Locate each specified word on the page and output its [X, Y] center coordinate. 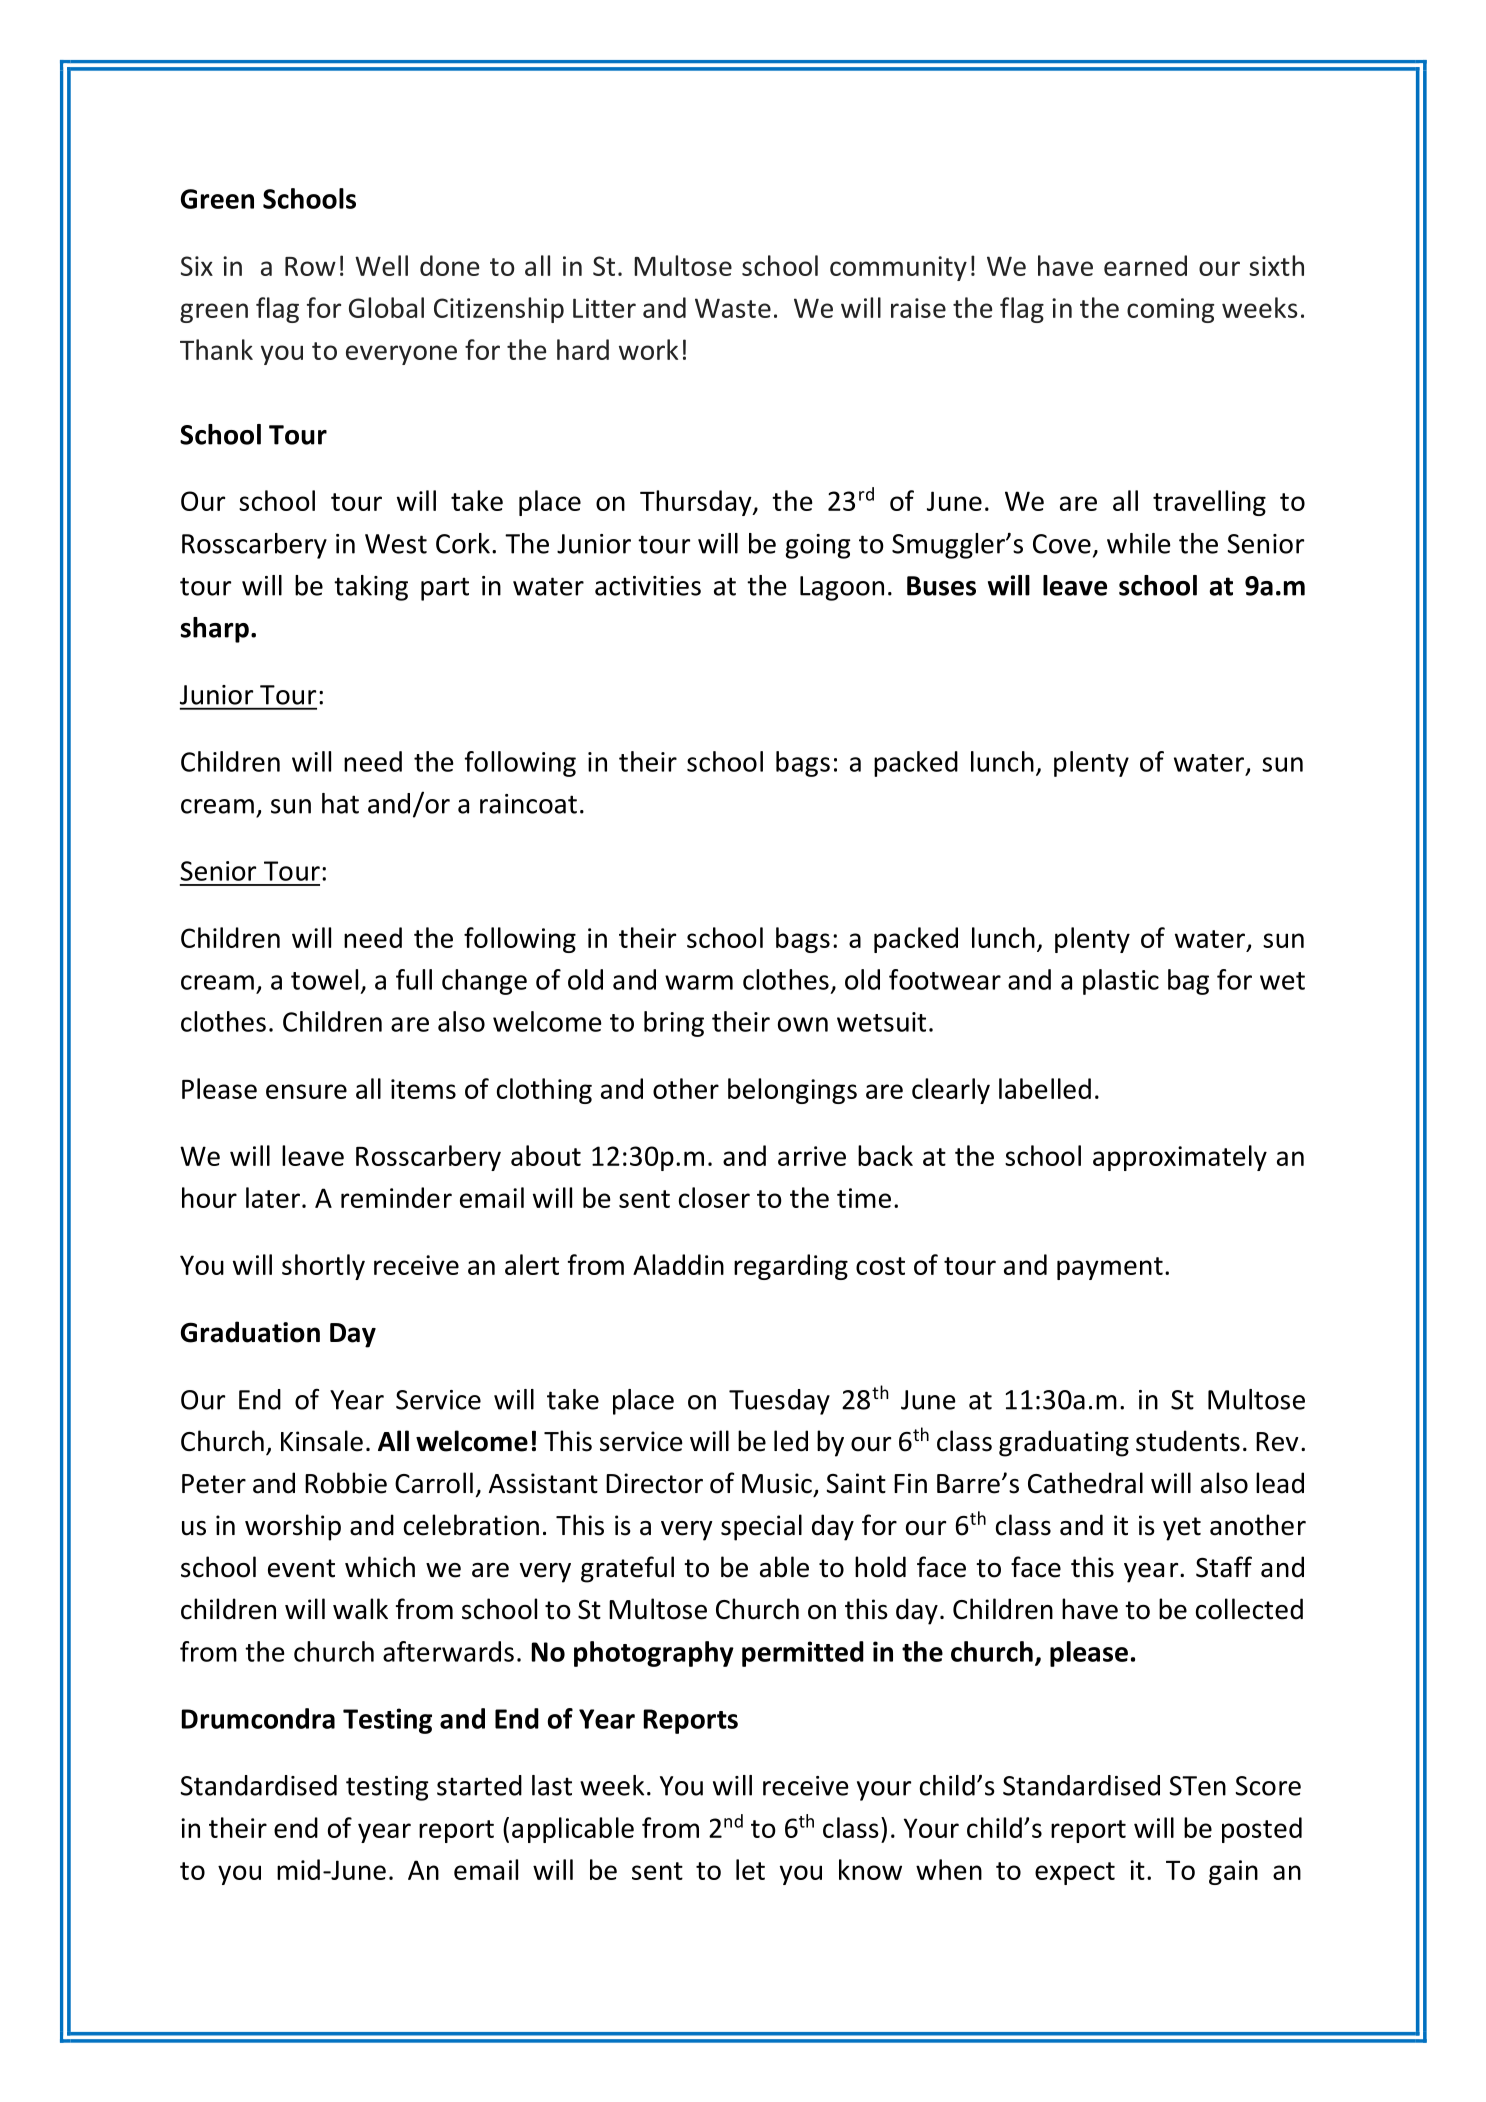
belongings [792, 1091]
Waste [733, 308]
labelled [1045, 1088]
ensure [306, 1091]
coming [1170, 310]
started [479, 1785]
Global [386, 307]
